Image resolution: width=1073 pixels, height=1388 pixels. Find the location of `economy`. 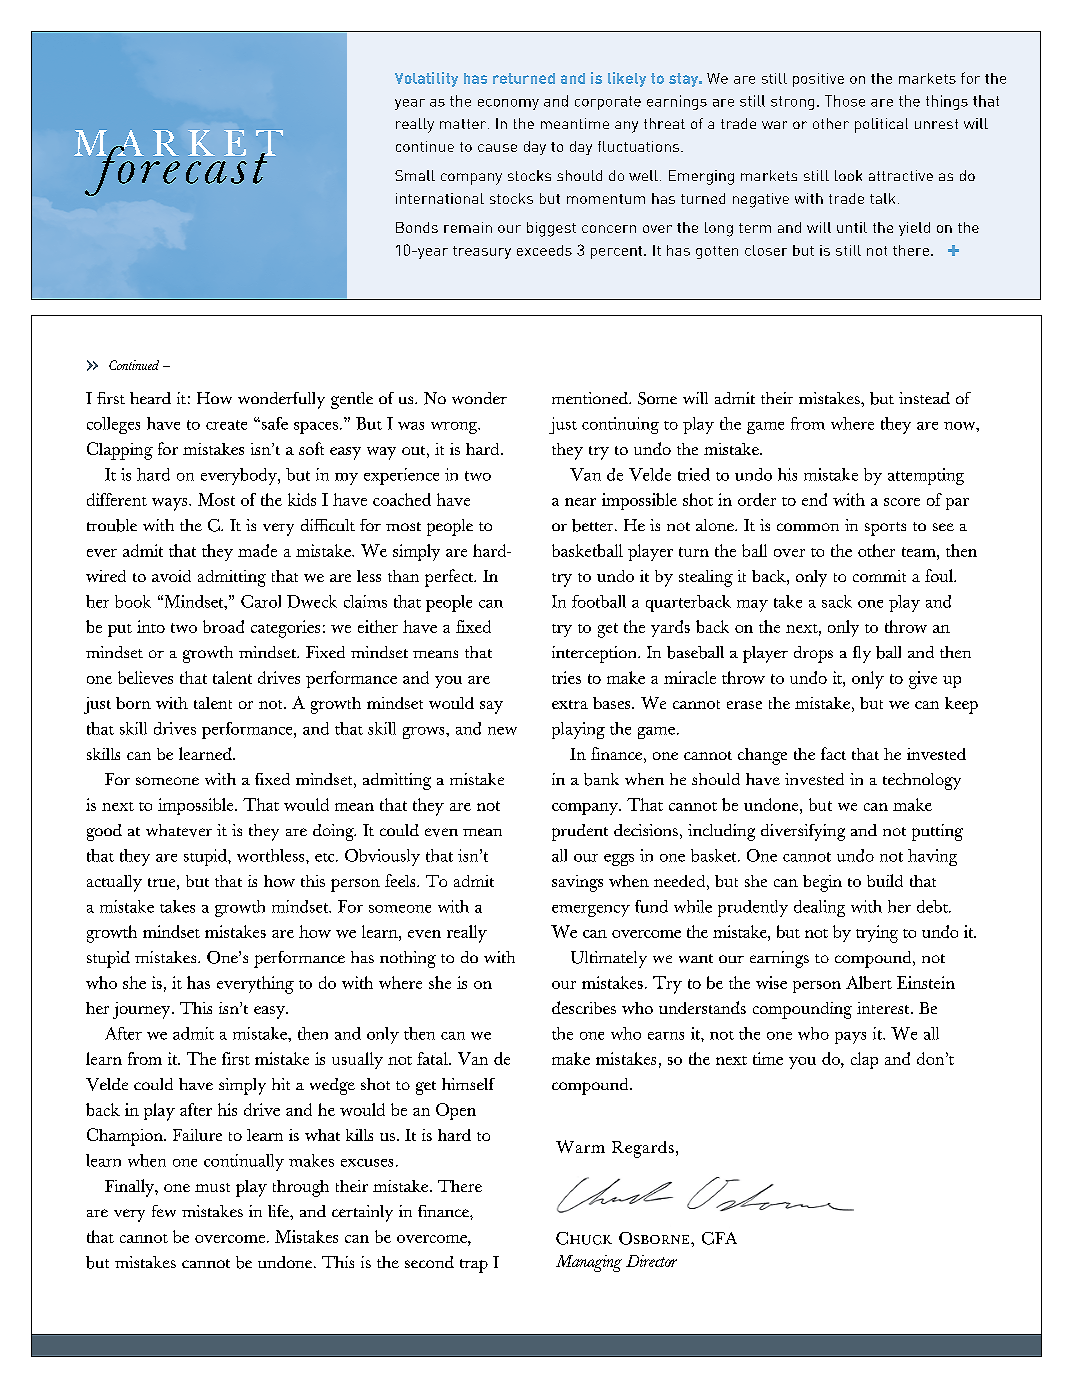

economy is located at coordinates (508, 104).
